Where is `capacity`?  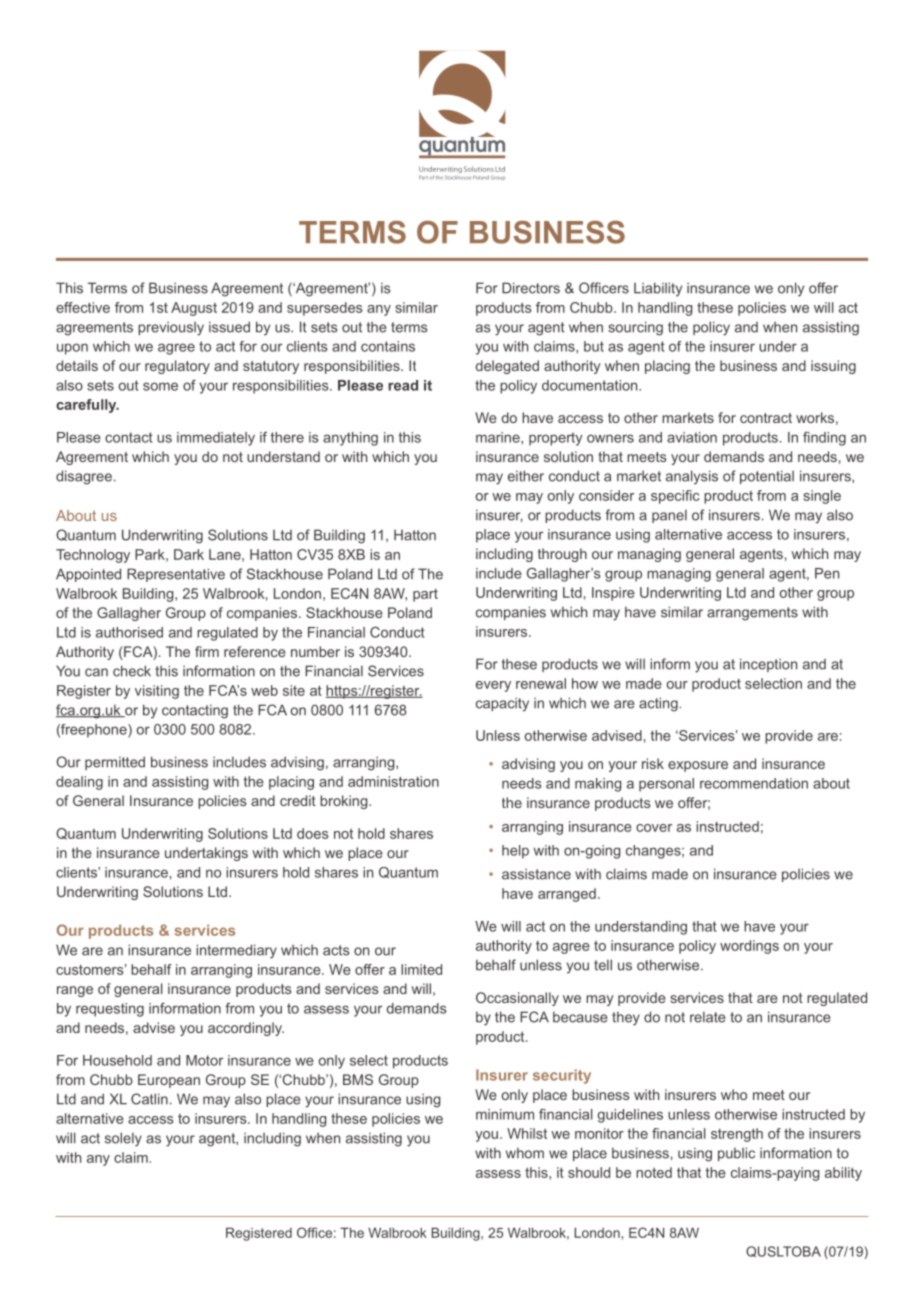
capacity is located at coordinates (502, 704).
